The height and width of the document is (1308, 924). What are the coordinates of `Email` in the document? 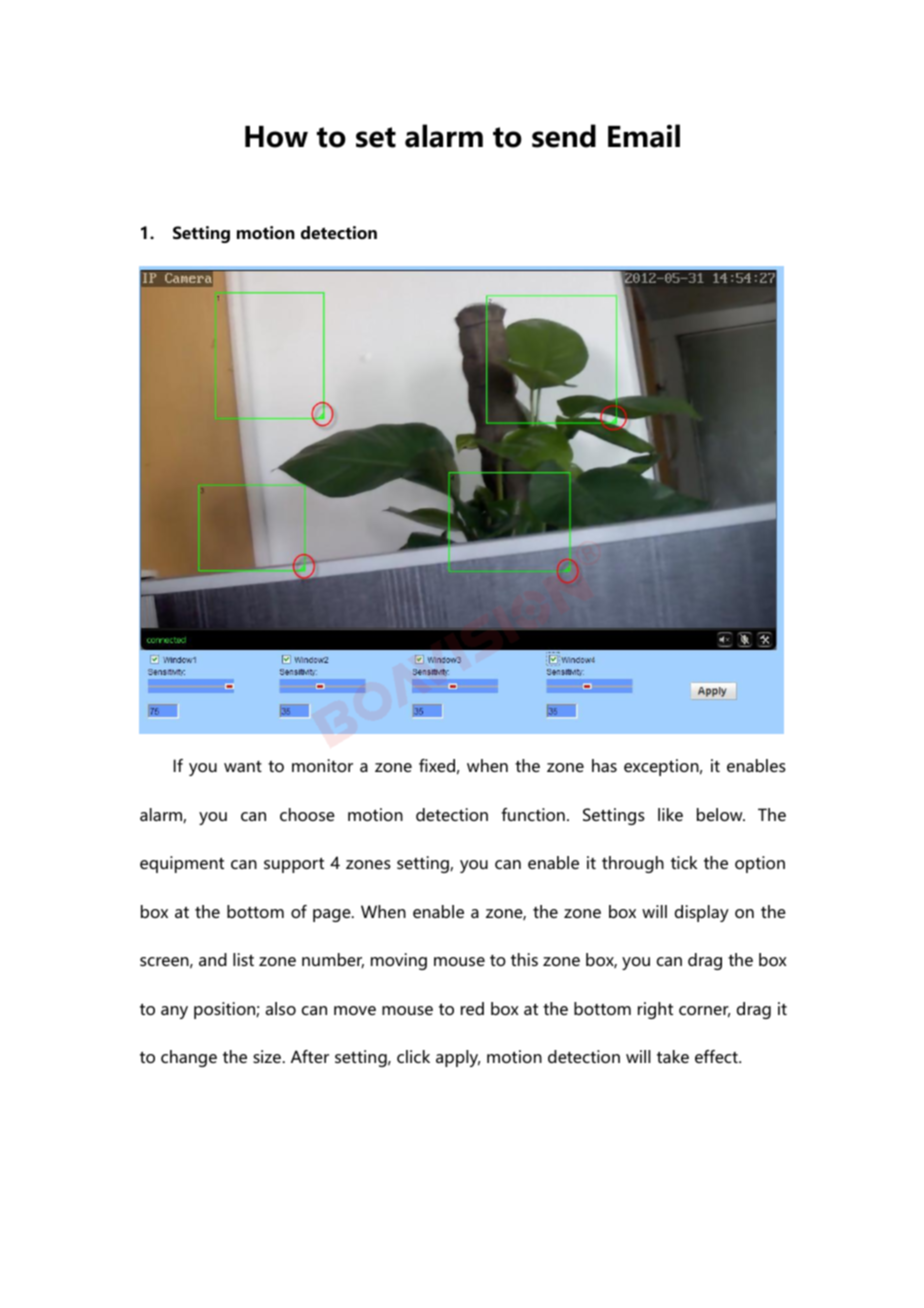 It's located at (644, 136).
